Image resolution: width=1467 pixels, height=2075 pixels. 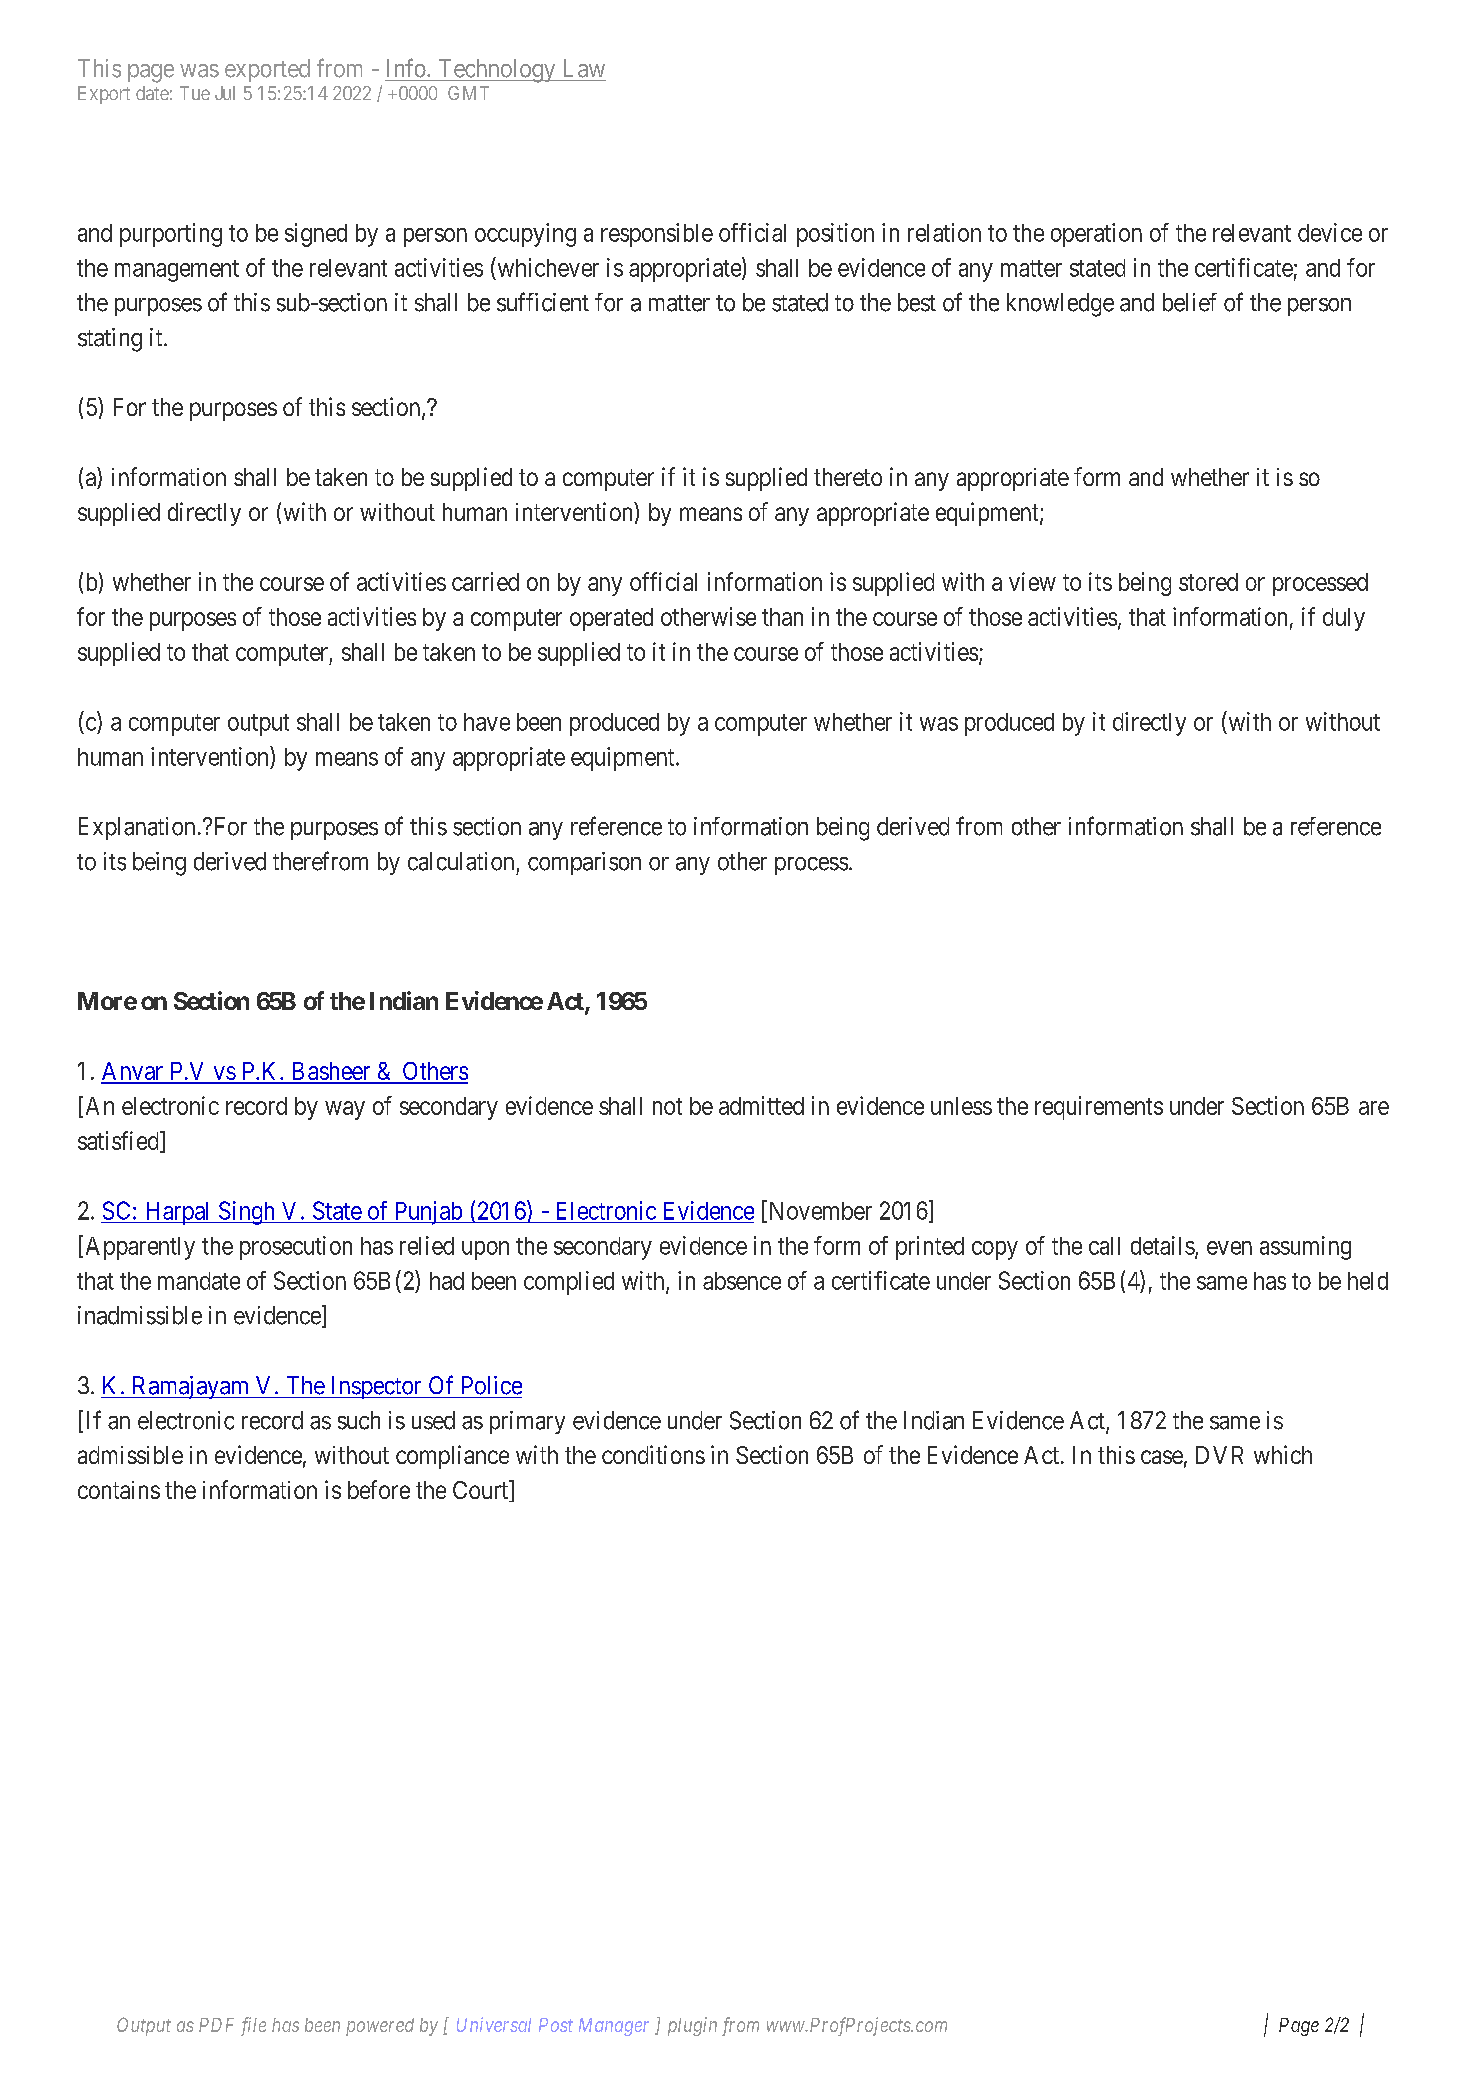 I want to click on responsible, so click(x=657, y=235).
